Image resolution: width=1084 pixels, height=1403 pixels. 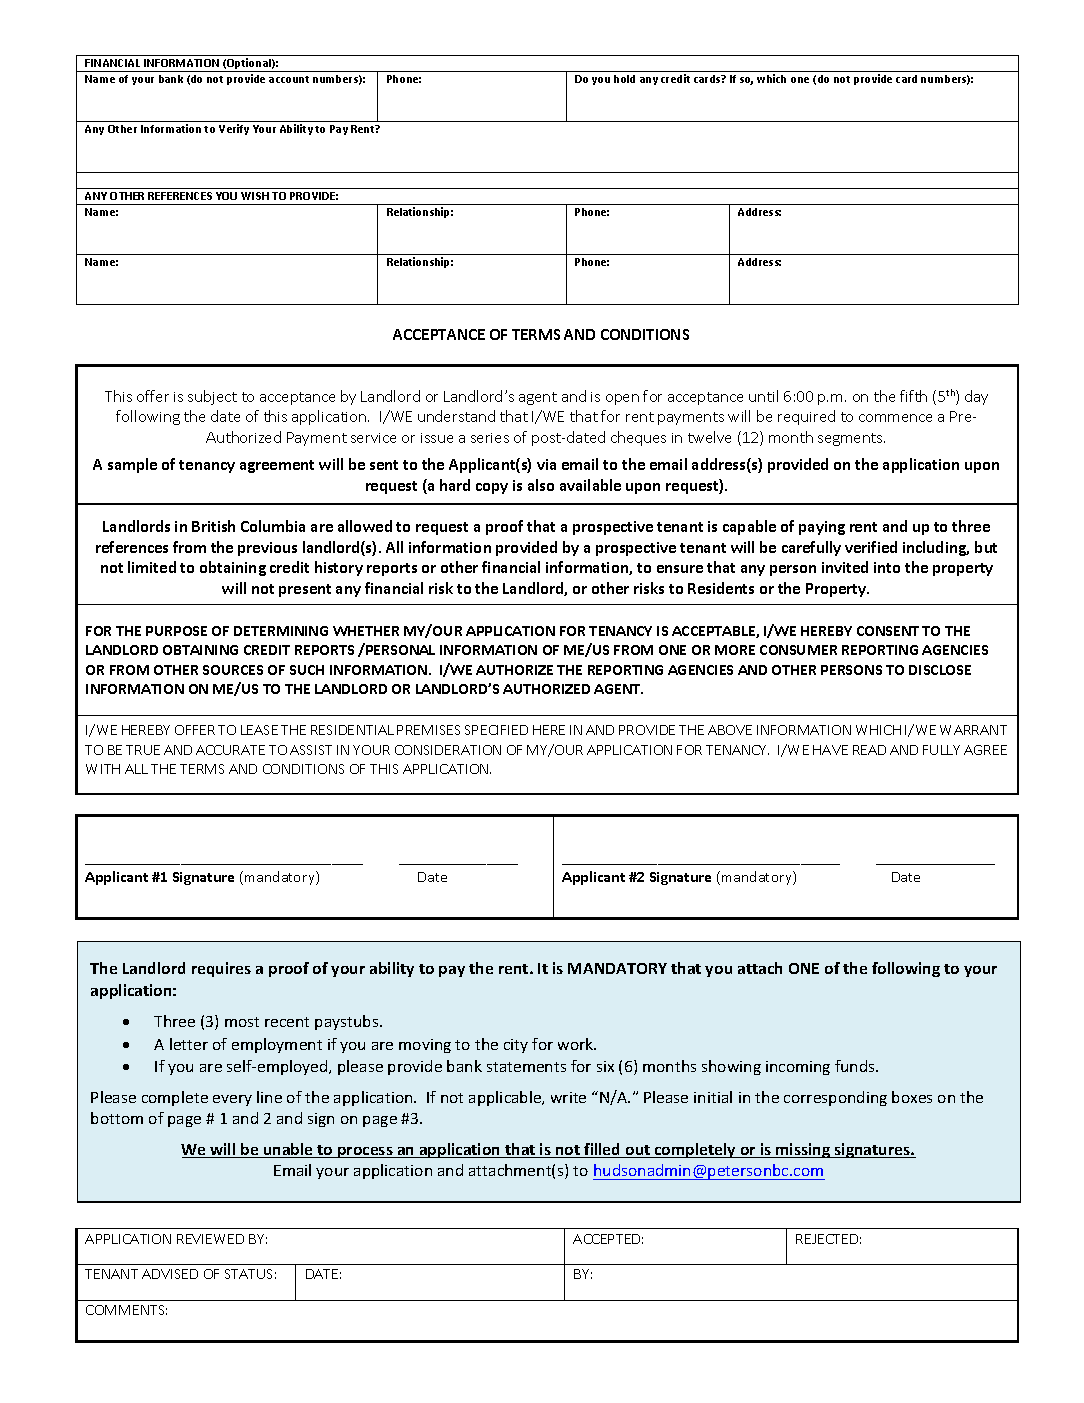 What do you see at coordinates (940, 670) in the screenshot?
I see `DISCLOSE` at bounding box center [940, 670].
